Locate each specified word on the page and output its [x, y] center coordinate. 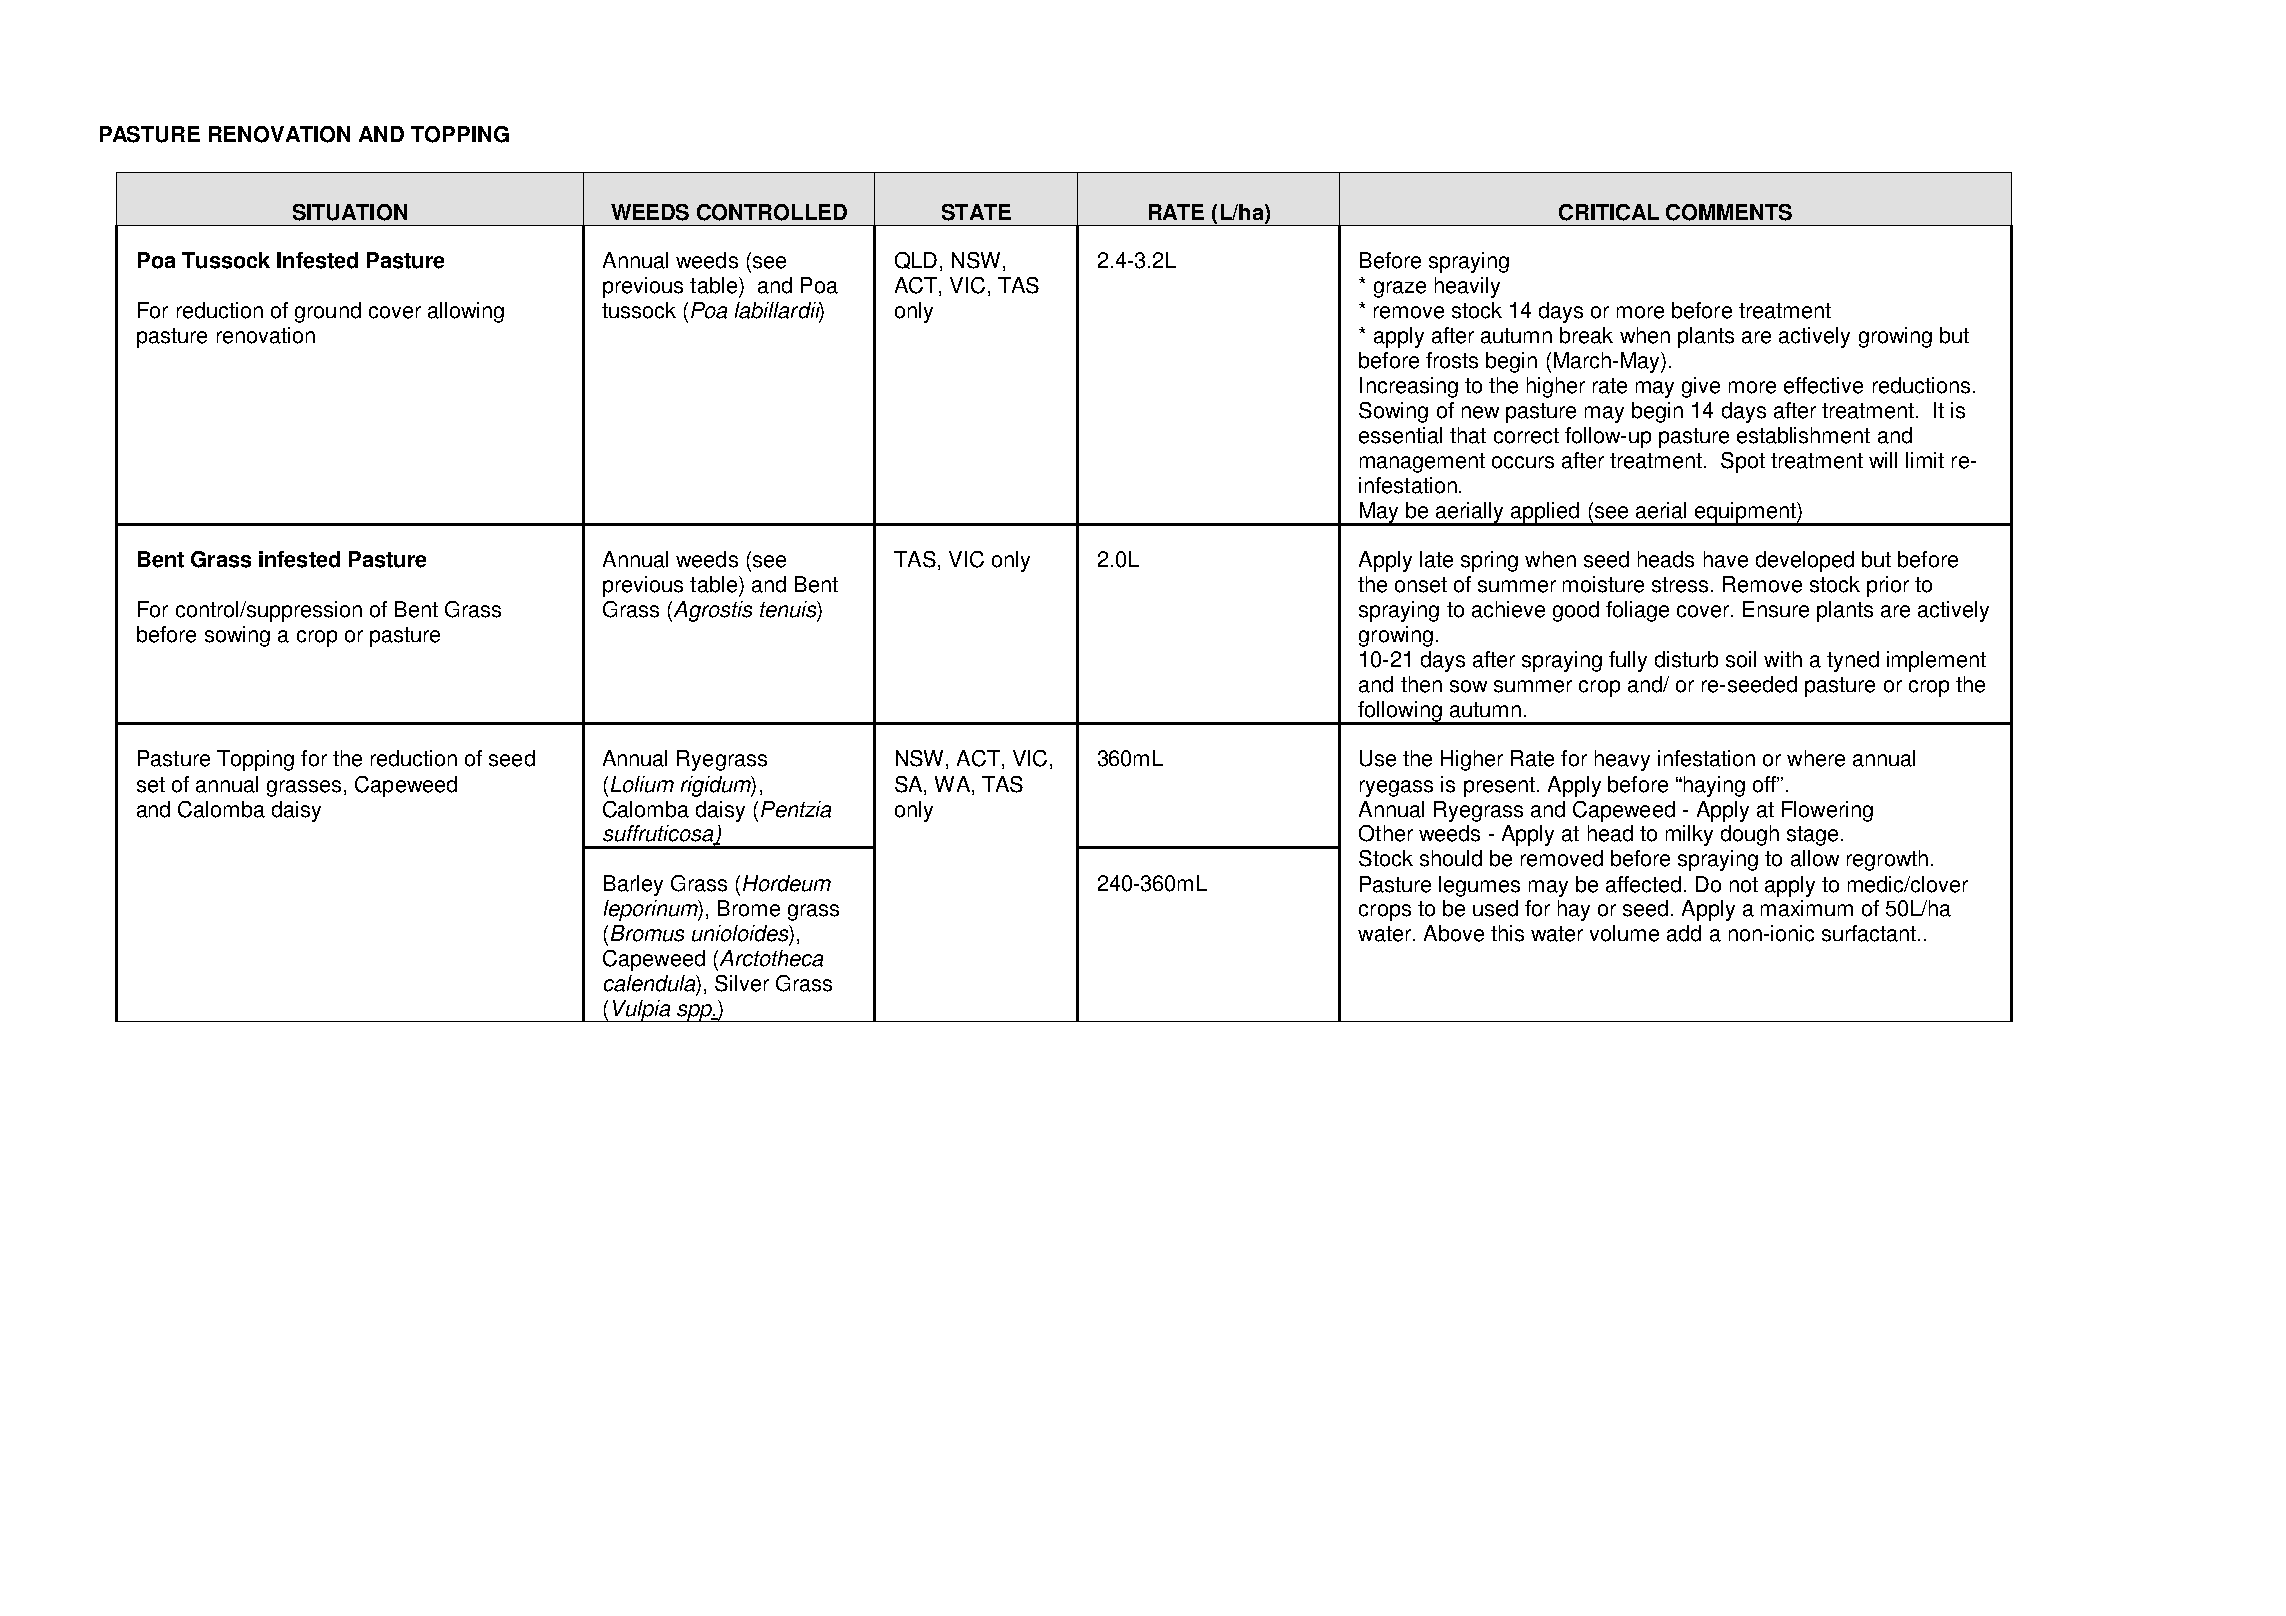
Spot [1743, 462]
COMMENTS [1729, 212]
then [1421, 684]
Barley [633, 885]
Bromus [647, 933]
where [1816, 758]
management [1422, 463]
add [1684, 933]
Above [1454, 933]
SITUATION [350, 212]
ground [328, 312]
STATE [976, 212]
